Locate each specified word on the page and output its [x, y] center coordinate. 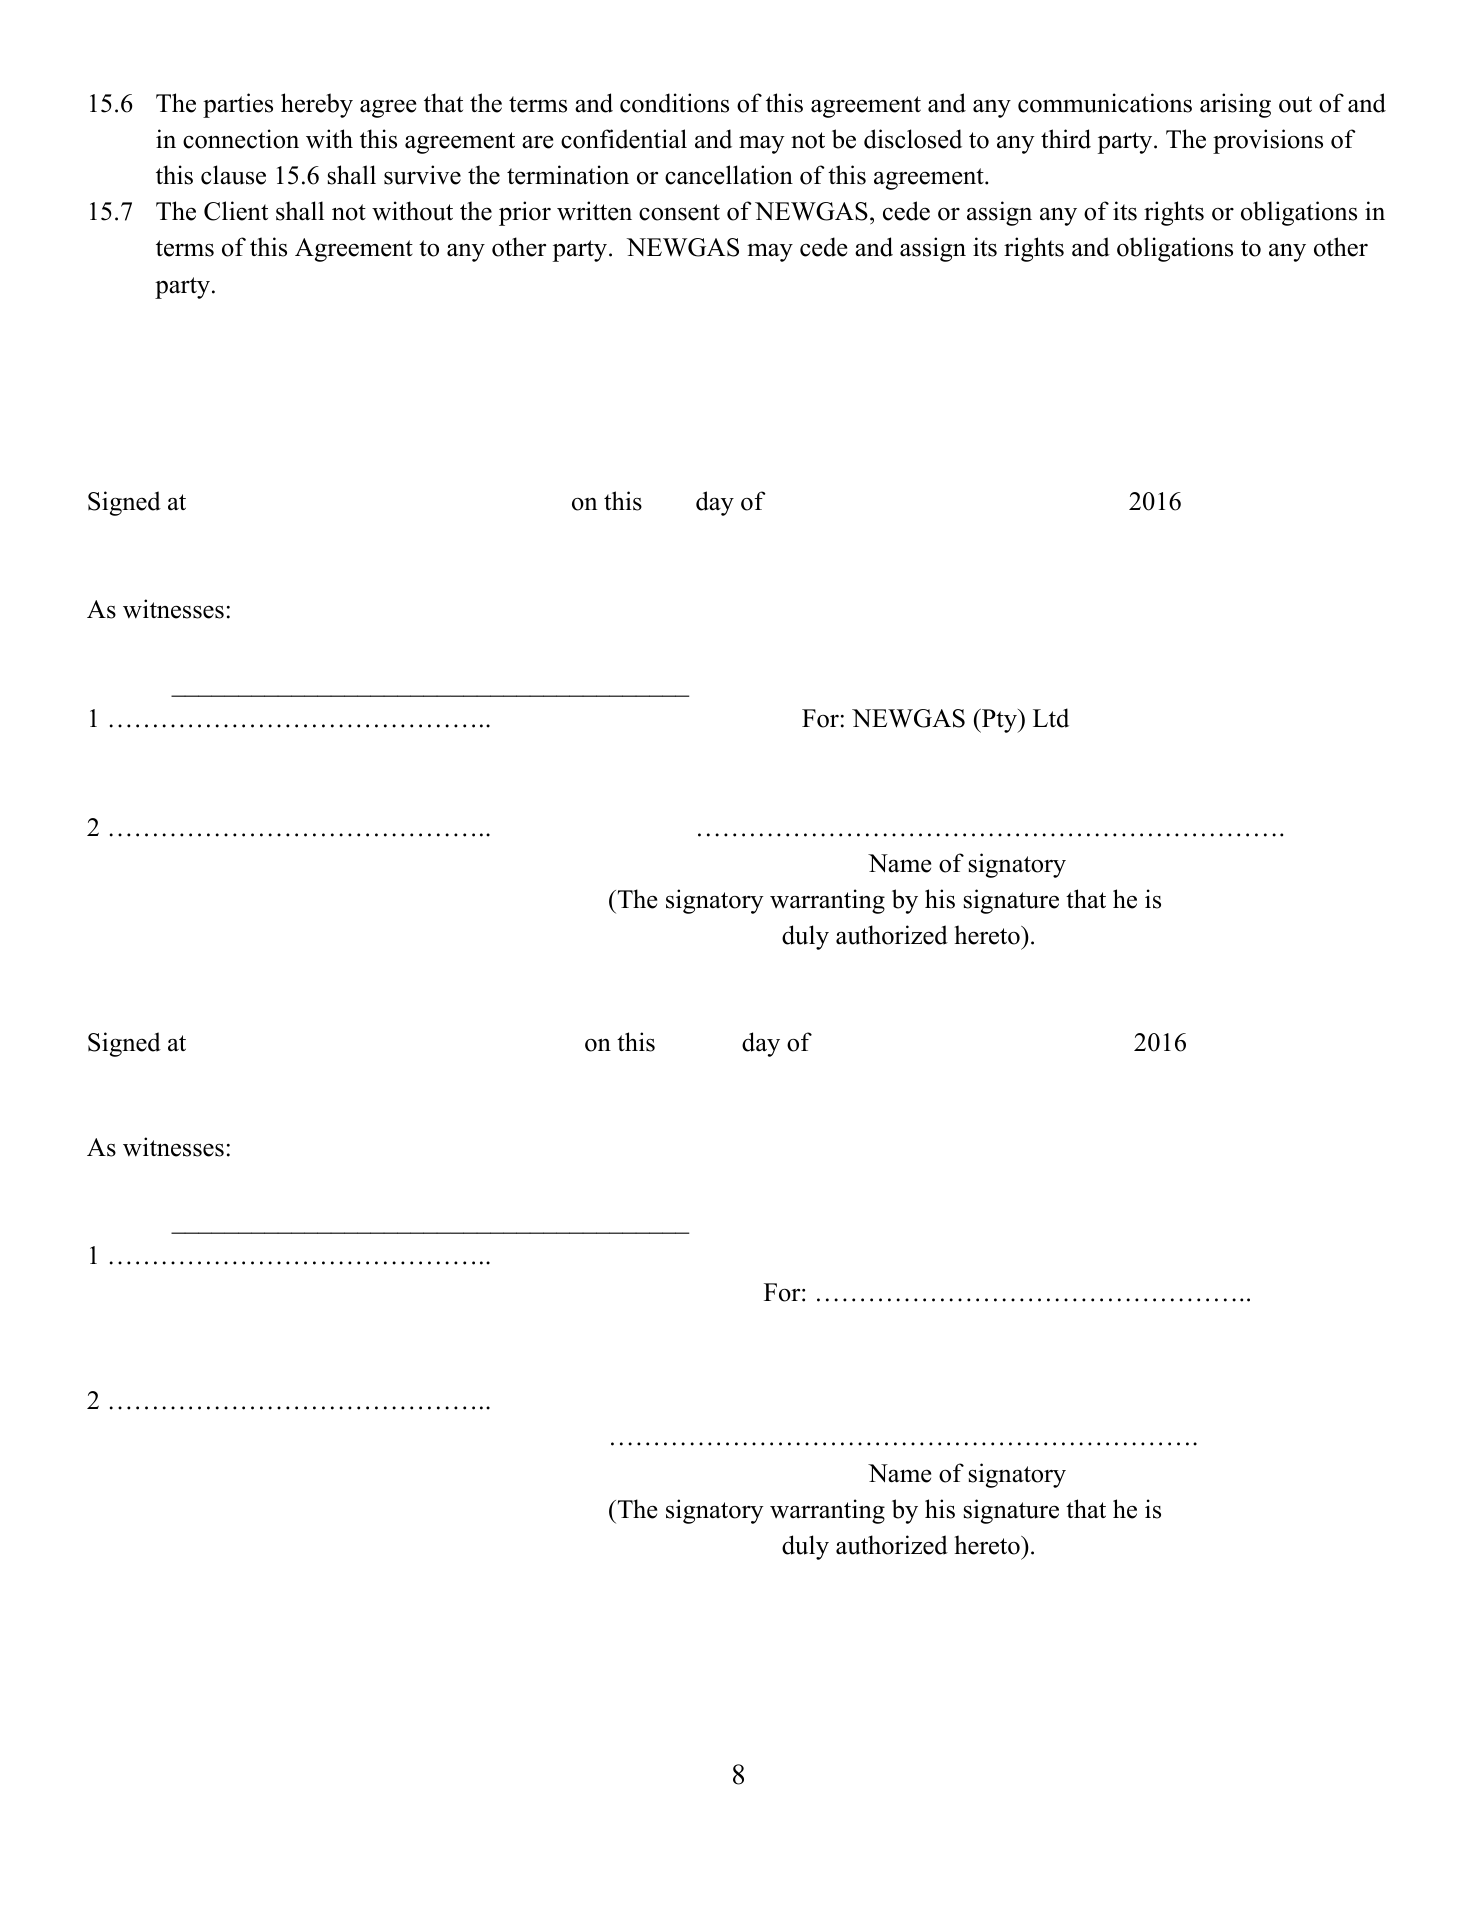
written [594, 211]
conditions [674, 103]
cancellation [729, 175]
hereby [317, 105]
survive [422, 175]
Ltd [1051, 718]
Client [236, 211]
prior [525, 213]
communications [1105, 103]
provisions [1268, 141]
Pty [999, 721]
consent [679, 212]
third [1066, 139]
